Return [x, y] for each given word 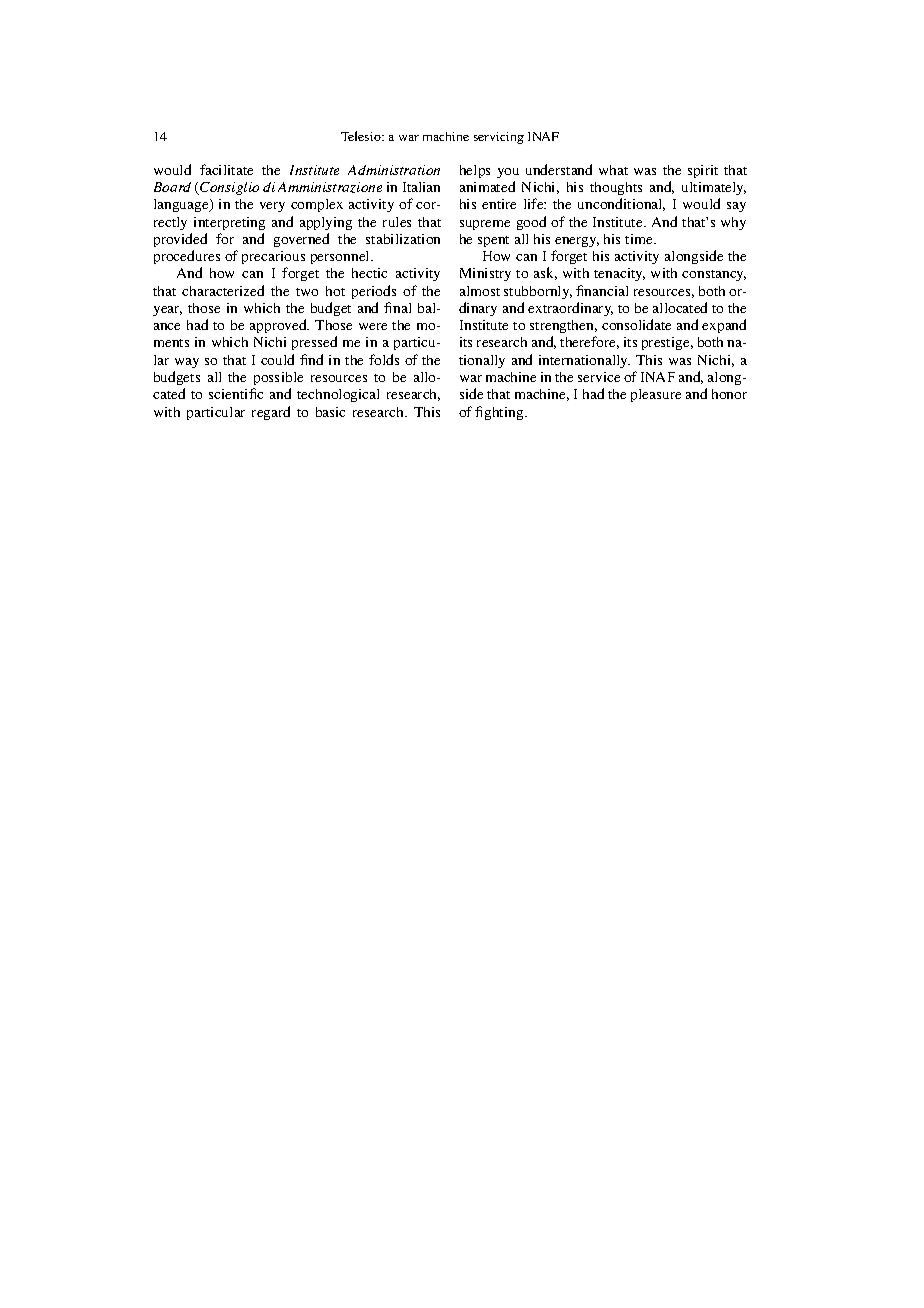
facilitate [226, 169]
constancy [714, 275]
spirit [703, 171]
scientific [236, 393]
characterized [223, 290]
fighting [500, 413]
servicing [499, 138]
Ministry [485, 274]
